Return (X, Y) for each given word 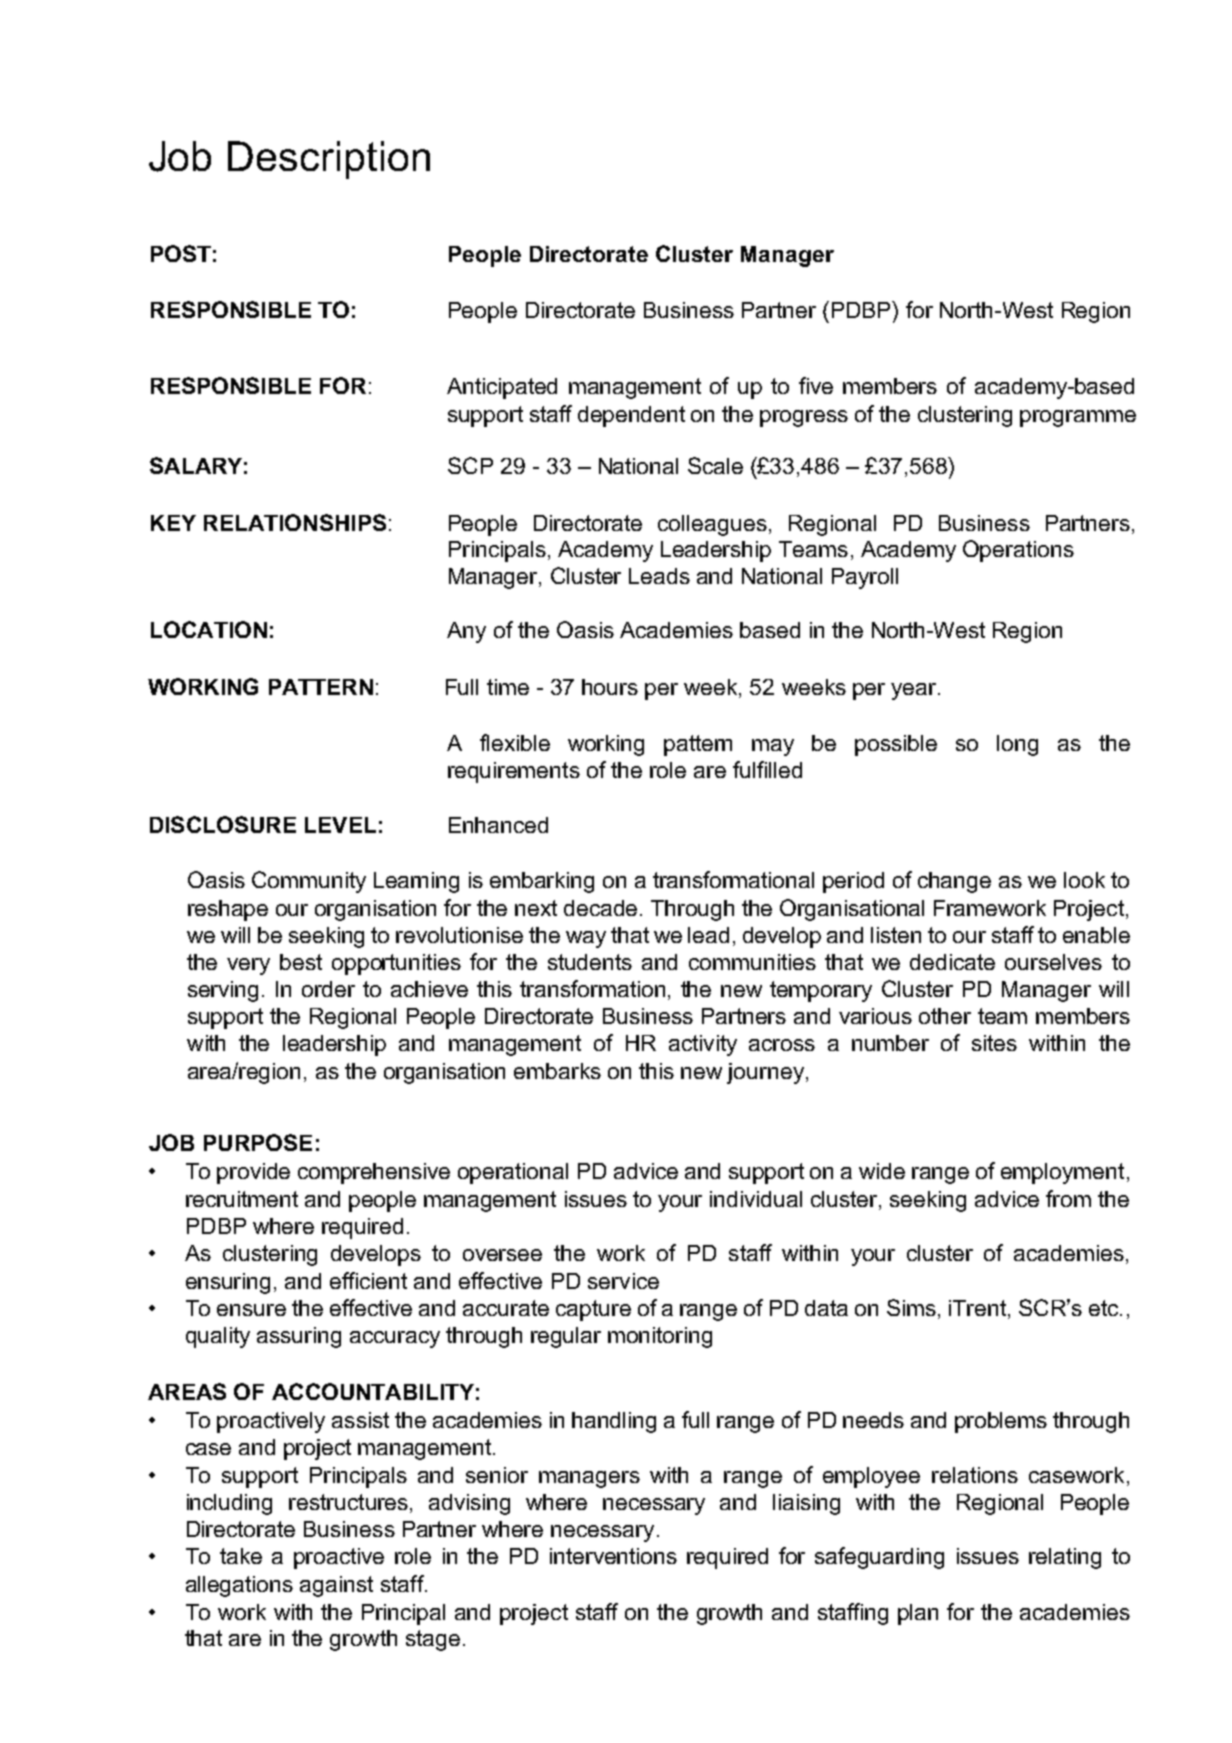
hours (610, 687)
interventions (613, 1556)
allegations (239, 1586)
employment (1062, 1173)
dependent (631, 416)
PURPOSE (258, 1142)
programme (1078, 418)
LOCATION (209, 629)
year (915, 691)
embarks (557, 1071)
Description (329, 160)
